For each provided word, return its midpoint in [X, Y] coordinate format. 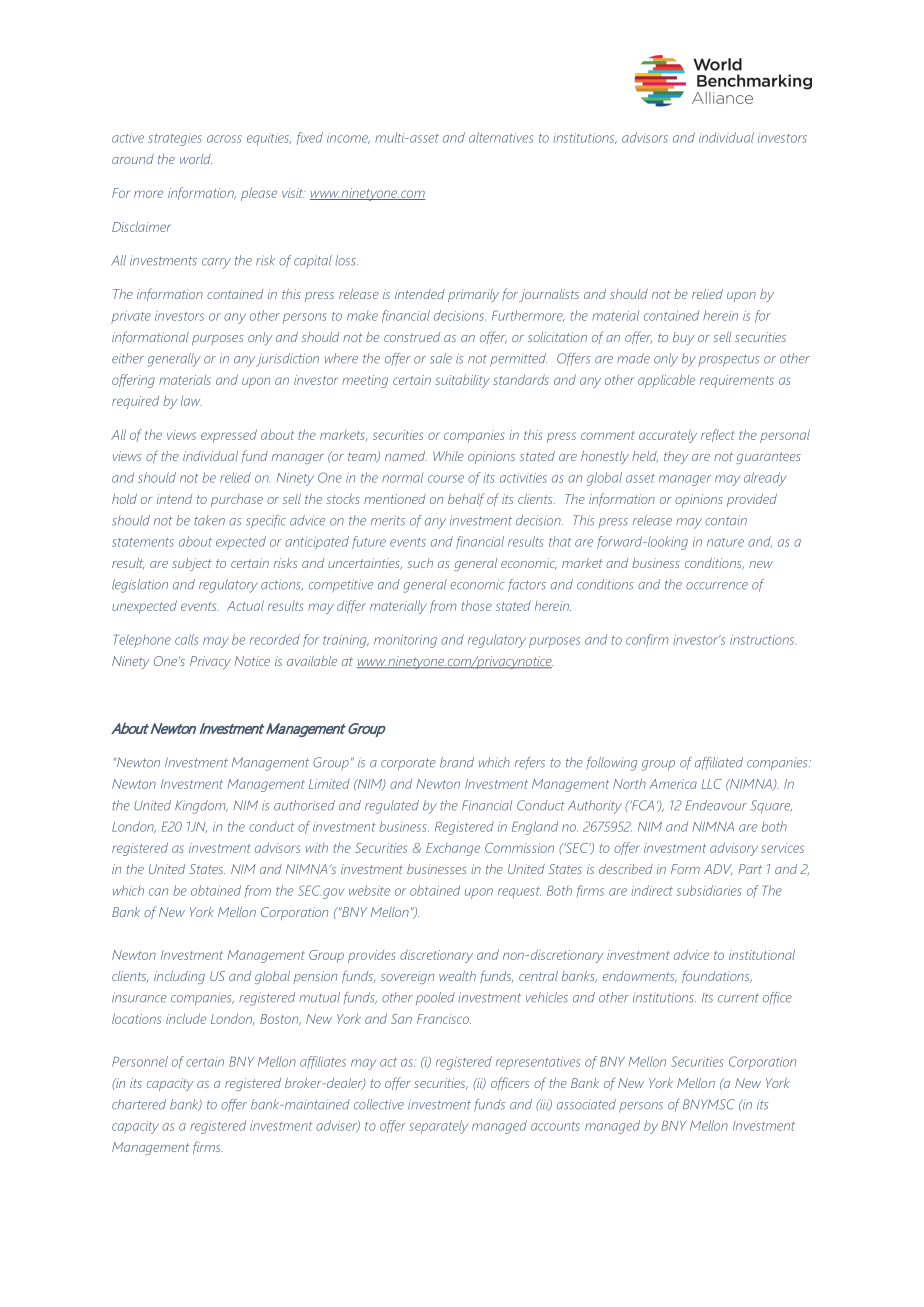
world [196, 159]
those [476, 606]
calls [186, 639]
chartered [139, 1104]
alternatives [501, 137]
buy [684, 338]
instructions [762, 640]
